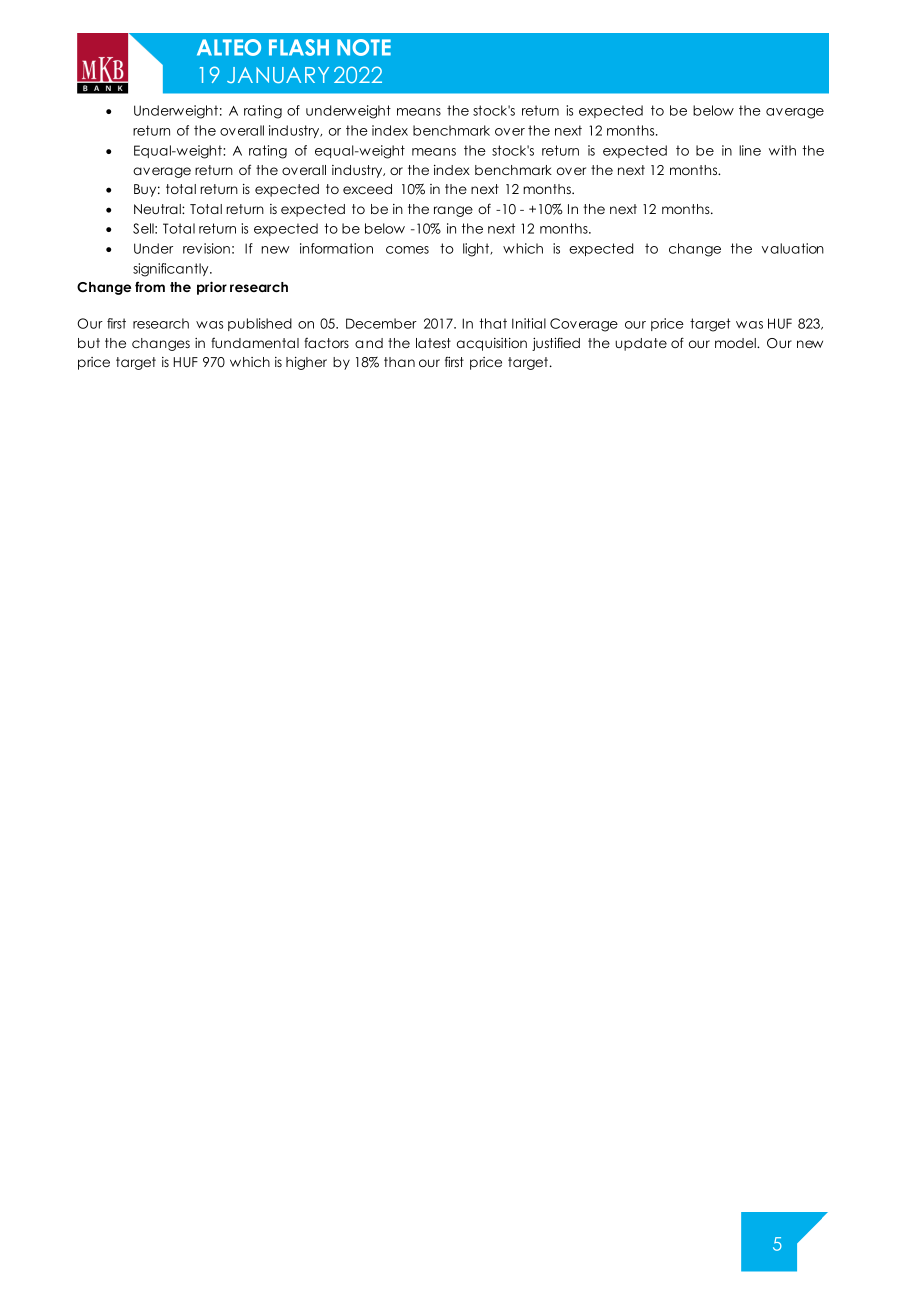 The height and width of the screenshot is (1308, 924). I want to click on FLASH, so click(299, 47).
